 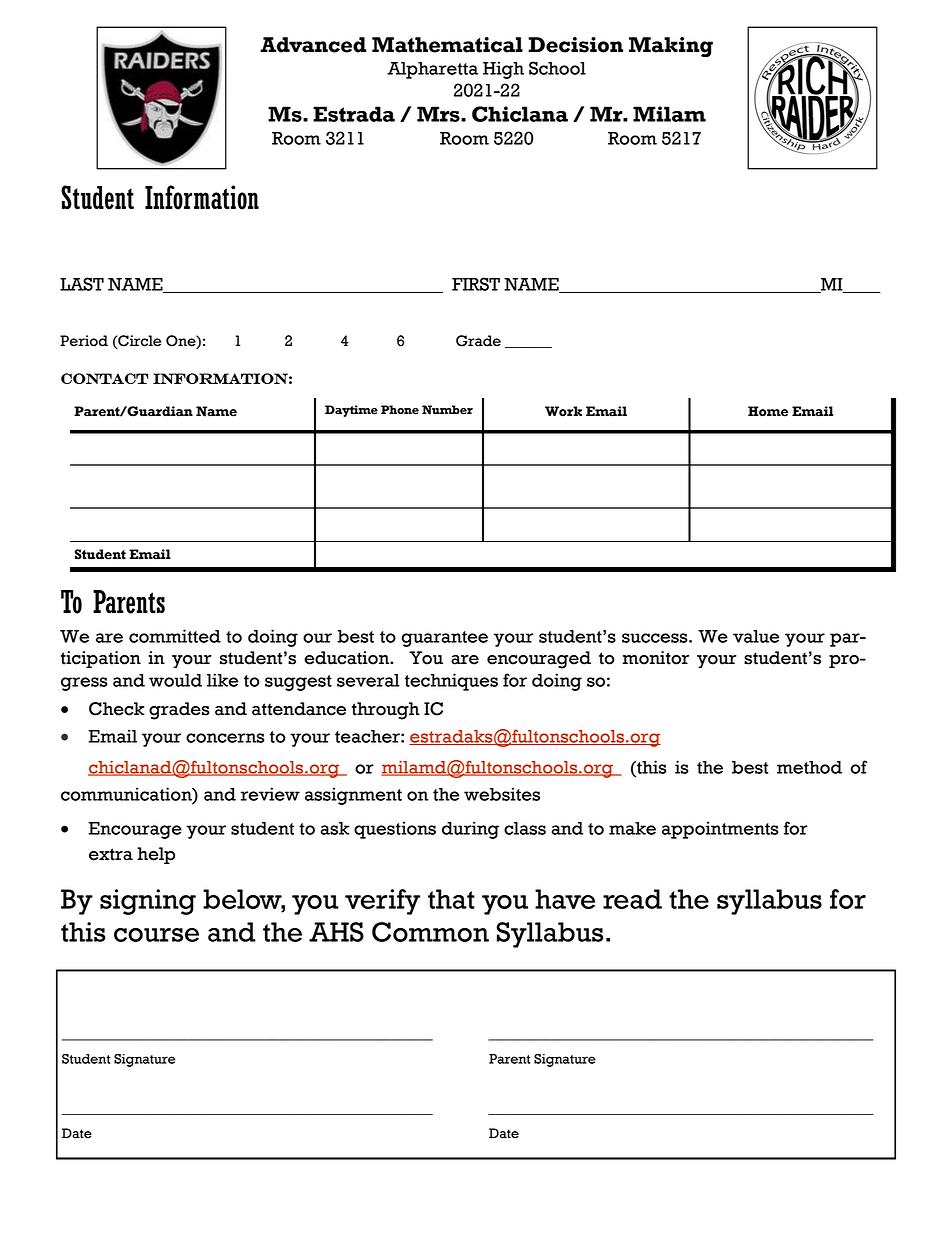 I want to click on Number, so click(x=447, y=410).
